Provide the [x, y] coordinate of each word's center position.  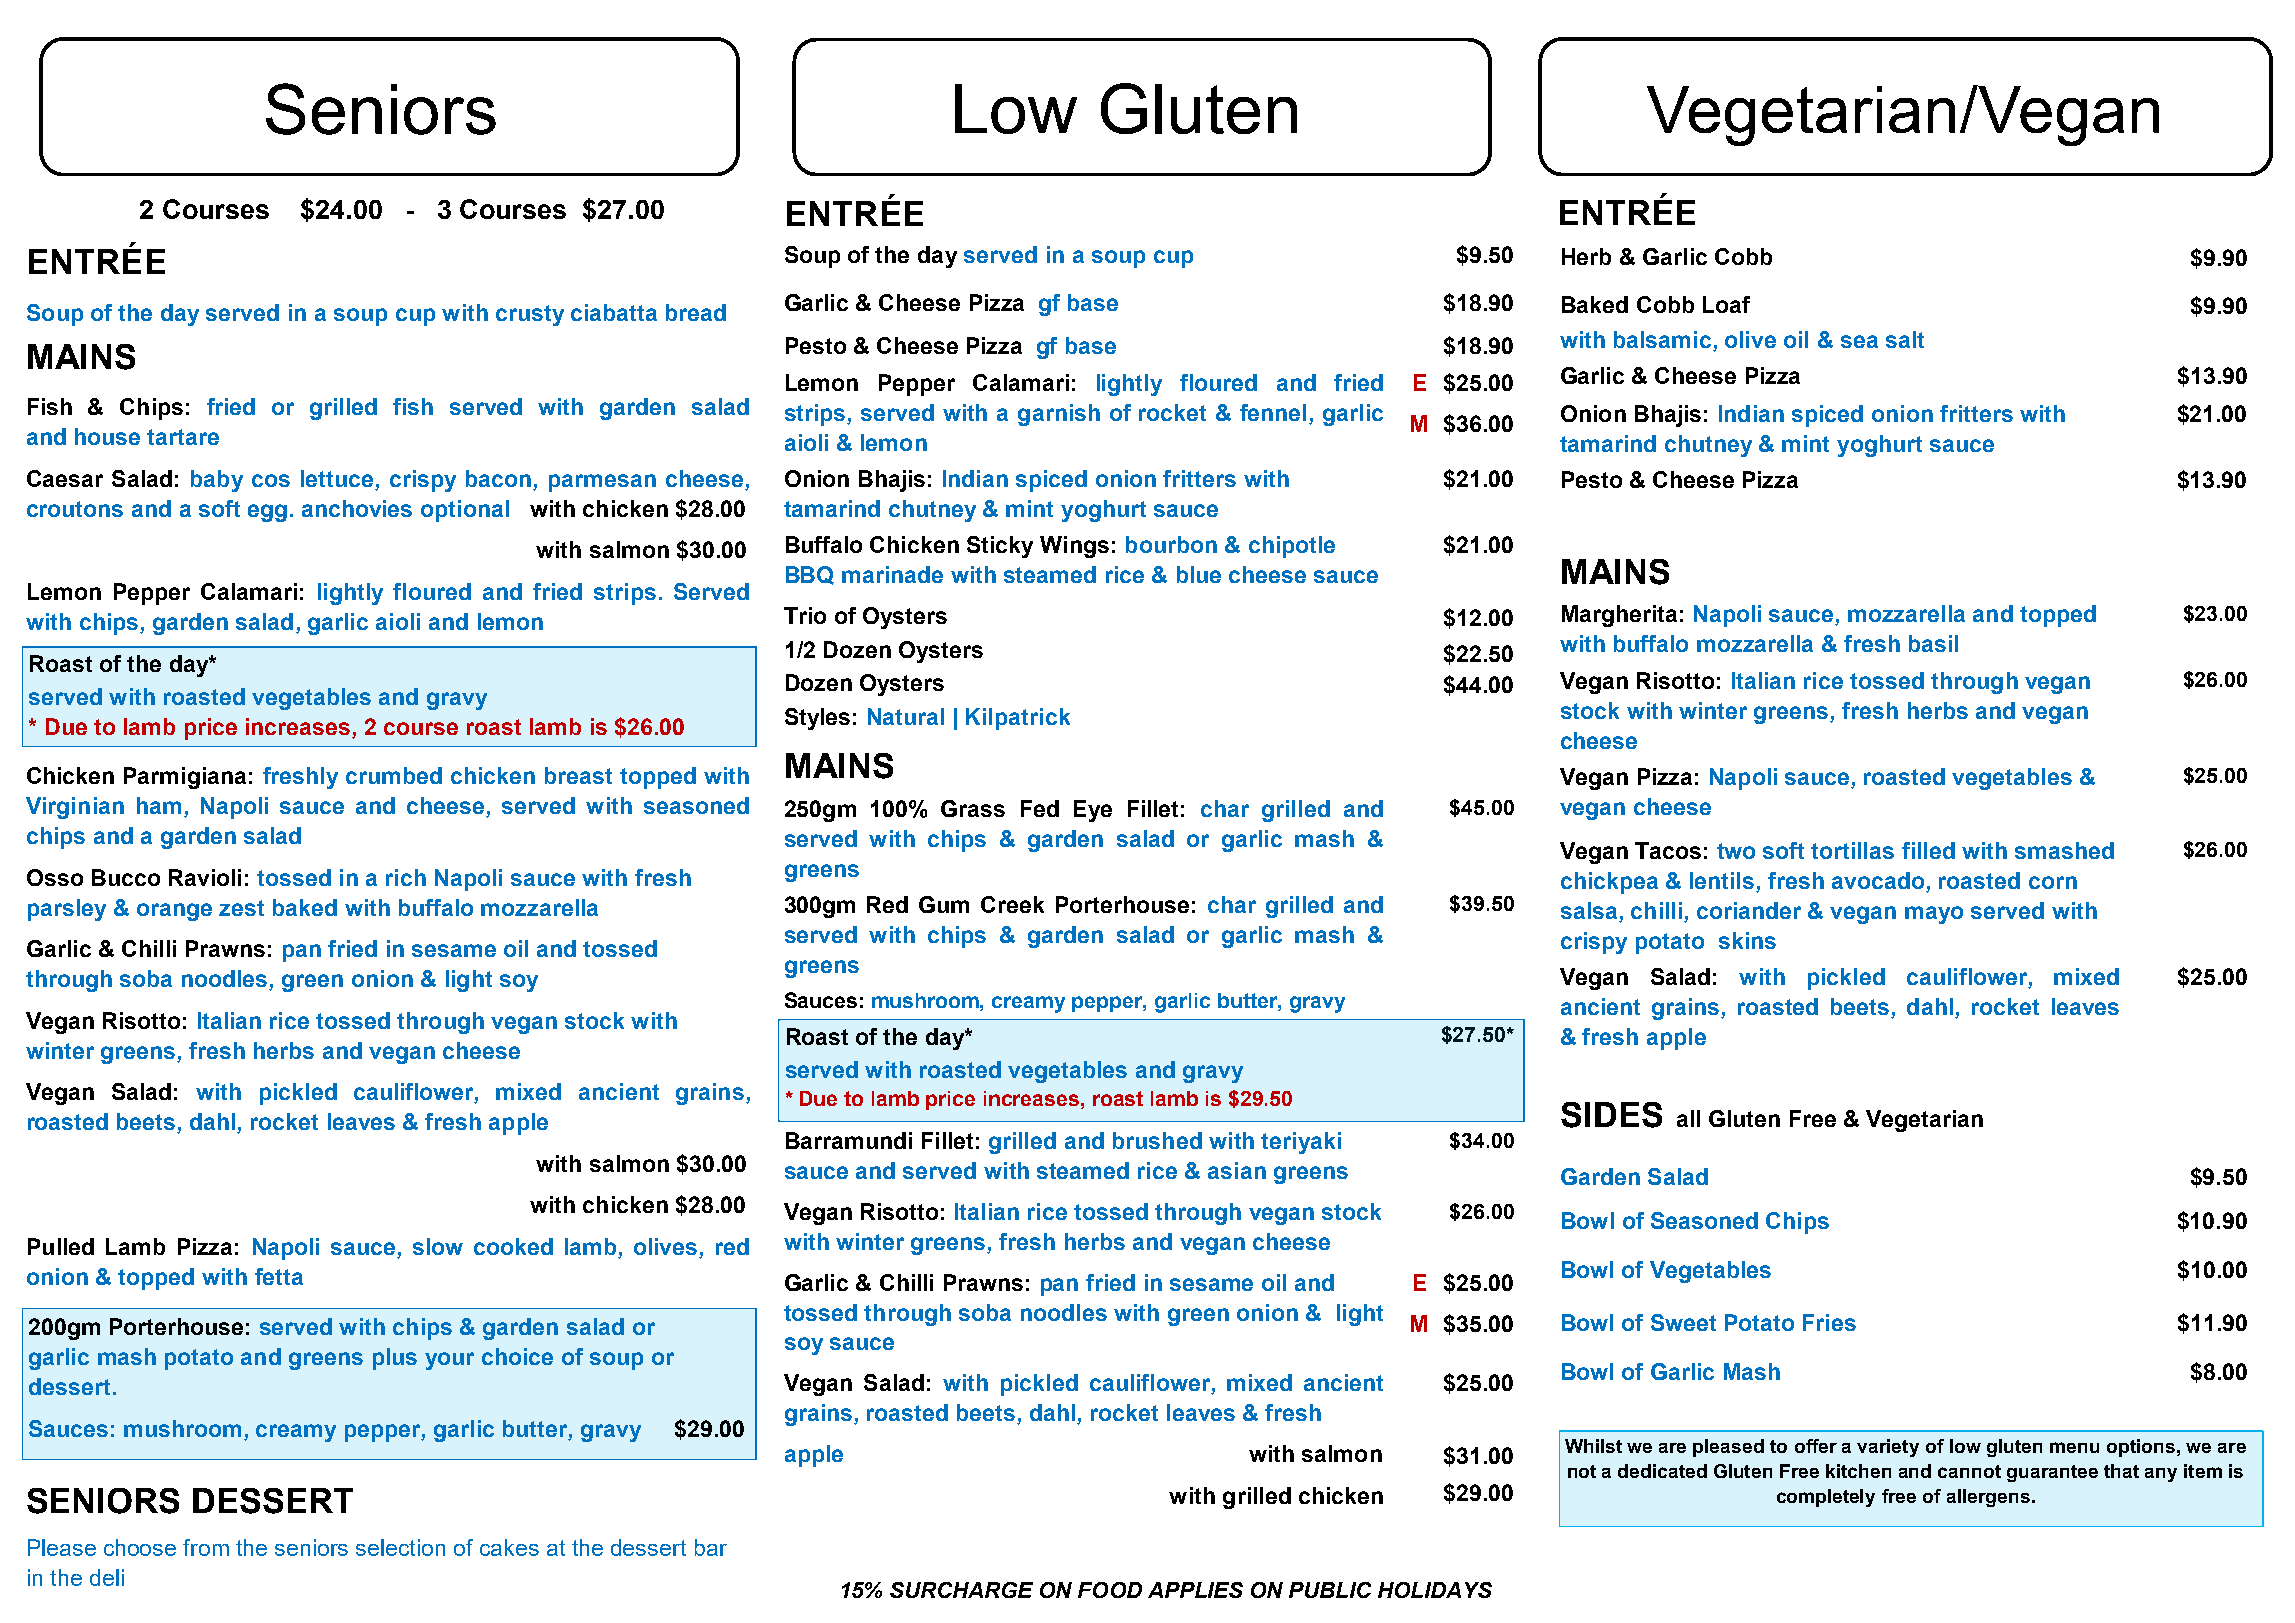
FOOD [1110, 1590]
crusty [530, 315]
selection [400, 1547]
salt [1905, 339]
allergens [1988, 1498]
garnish [1059, 415]
